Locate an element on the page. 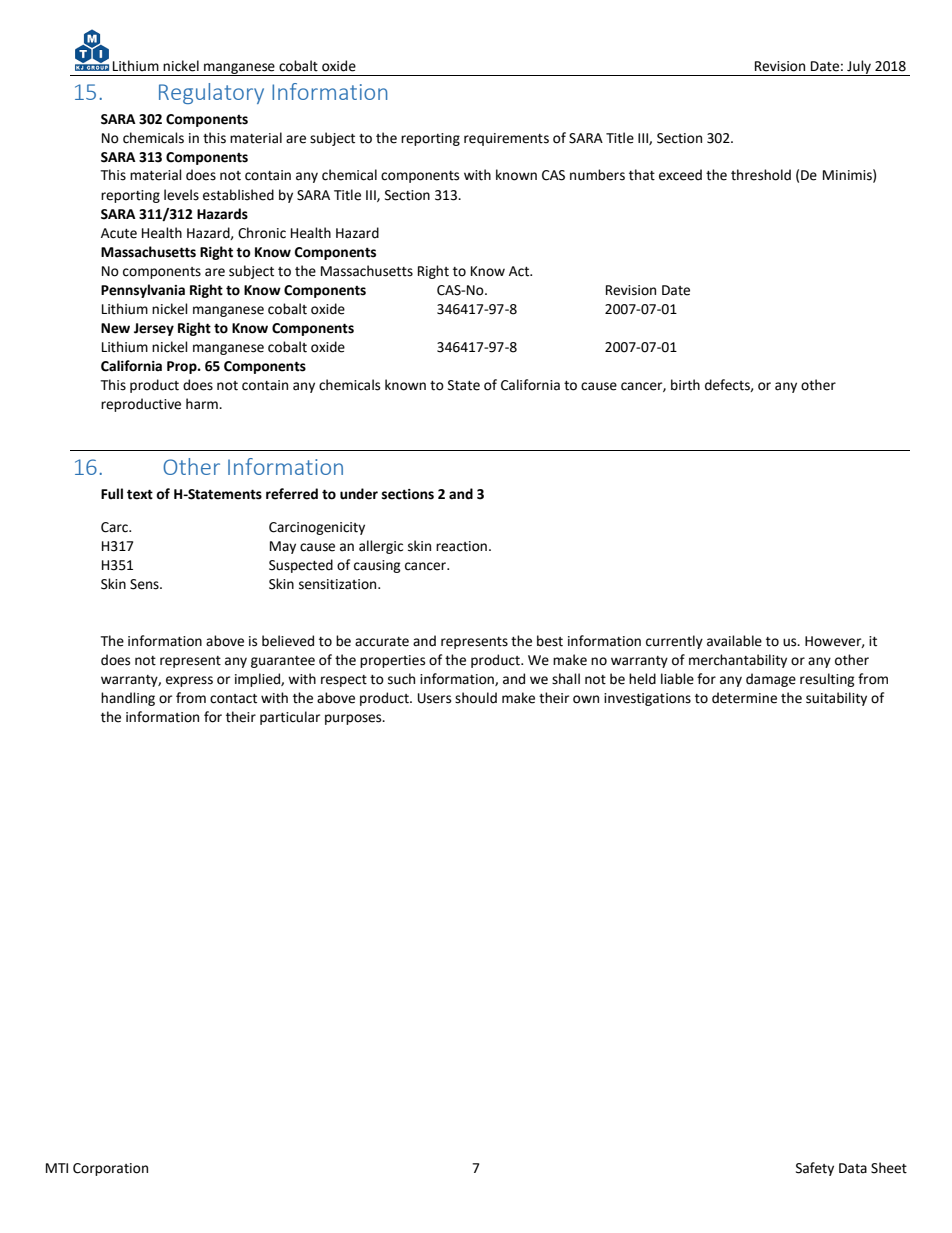 The width and height of the document is (952, 1233). July is located at coordinates (859, 68).
